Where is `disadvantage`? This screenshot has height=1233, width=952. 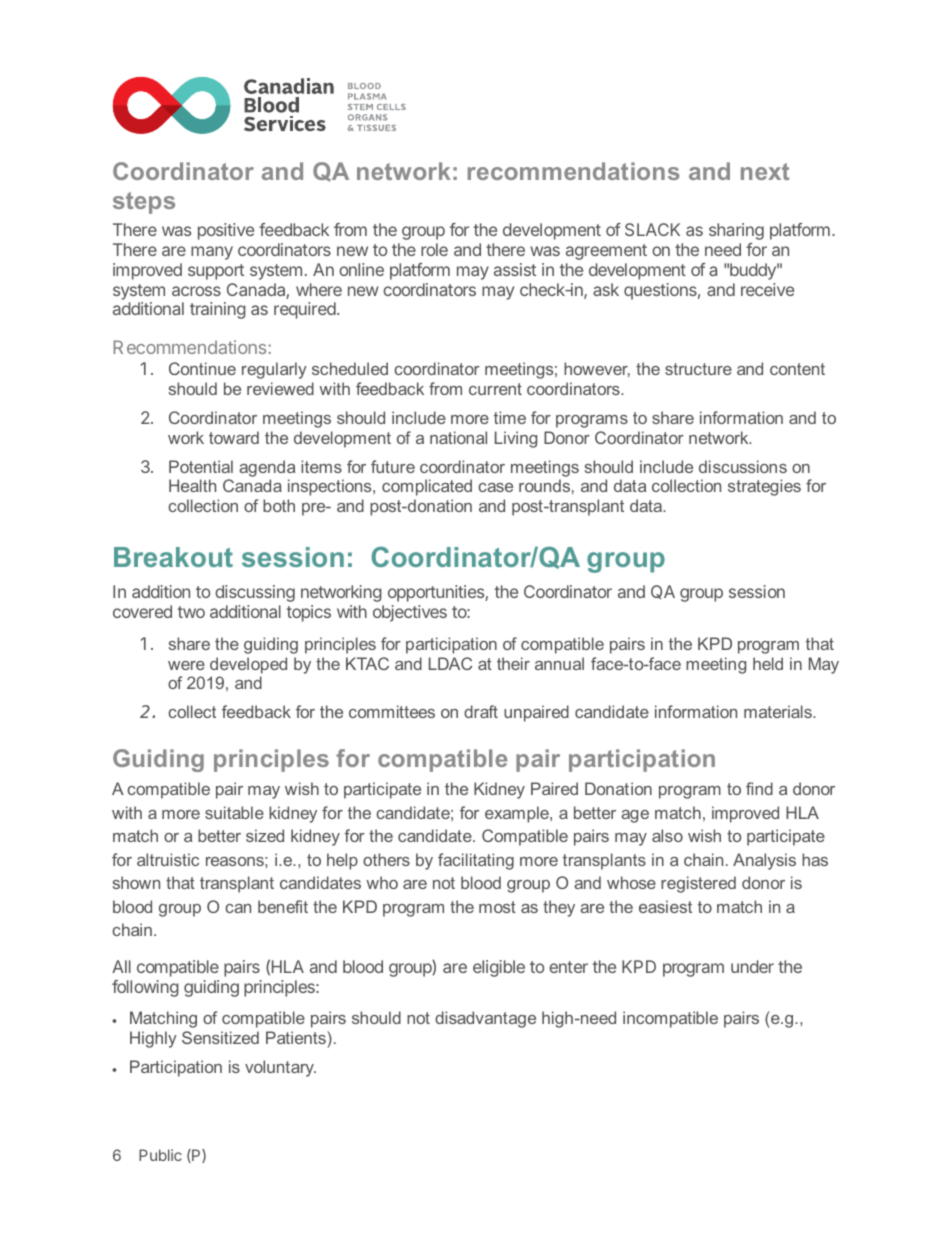
disadvantage is located at coordinates (485, 1019).
